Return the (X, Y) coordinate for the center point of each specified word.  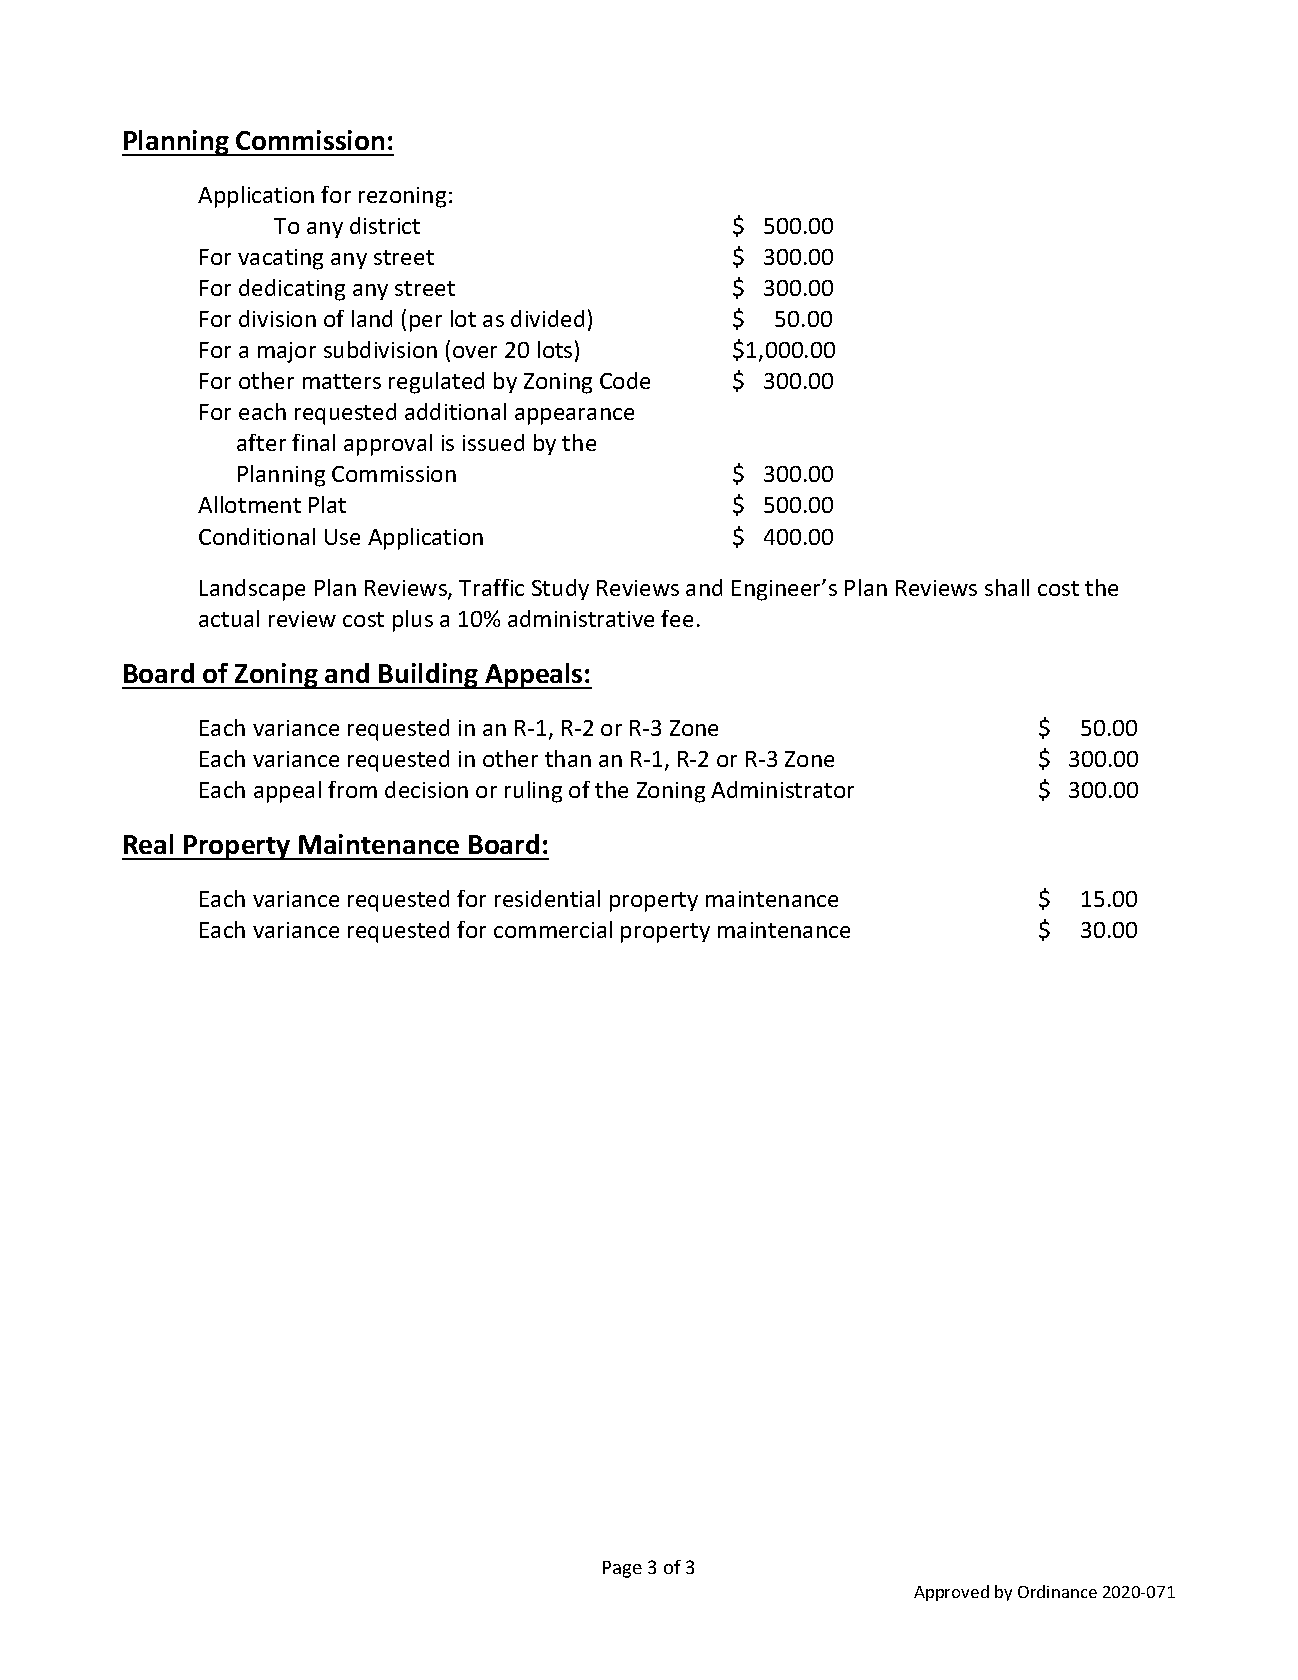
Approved (951, 1593)
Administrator (782, 789)
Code (625, 380)
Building (429, 676)
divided (547, 318)
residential (547, 898)
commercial (553, 929)
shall (1007, 587)
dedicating (292, 290)
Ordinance (1057, 1591)
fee (677, 618)
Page (622, 1569)
